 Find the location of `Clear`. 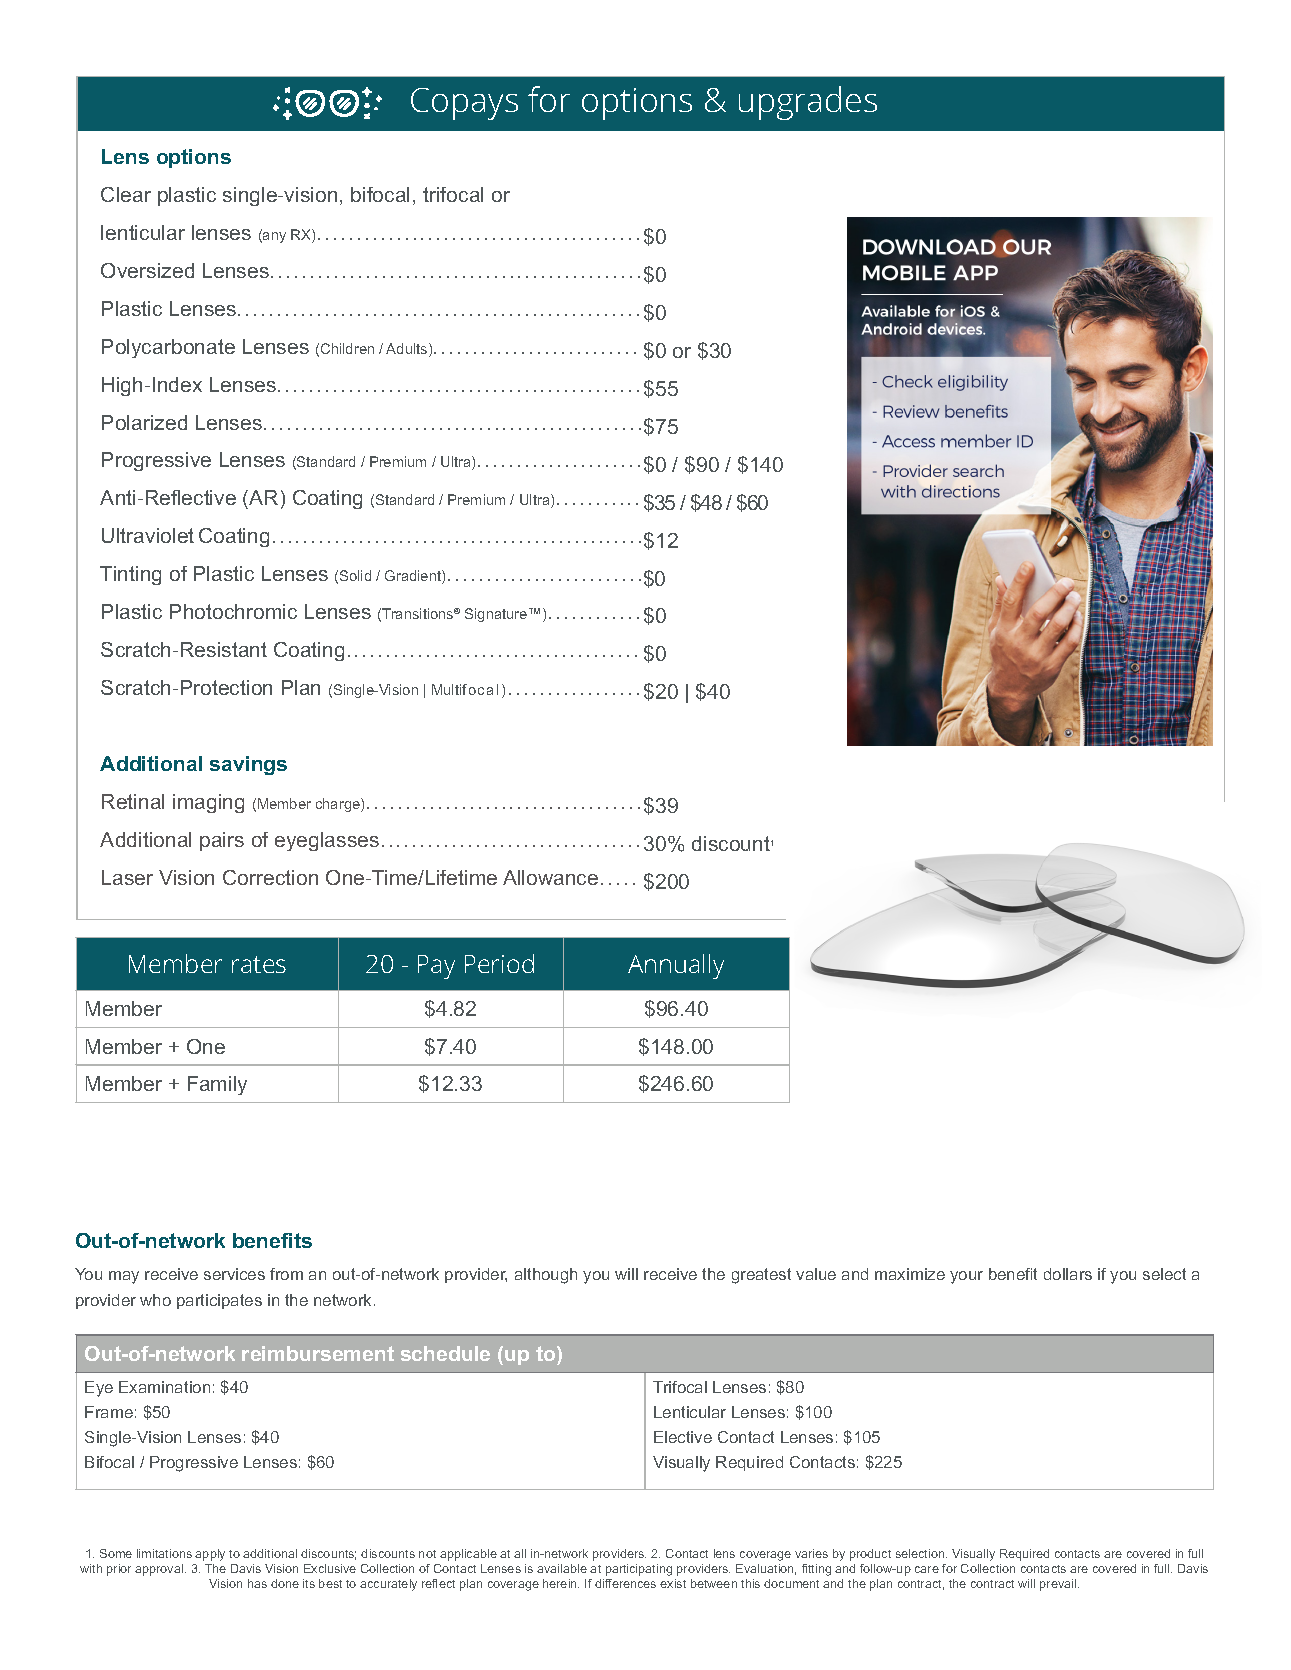

Clear is located at coordinates (126, 194).
